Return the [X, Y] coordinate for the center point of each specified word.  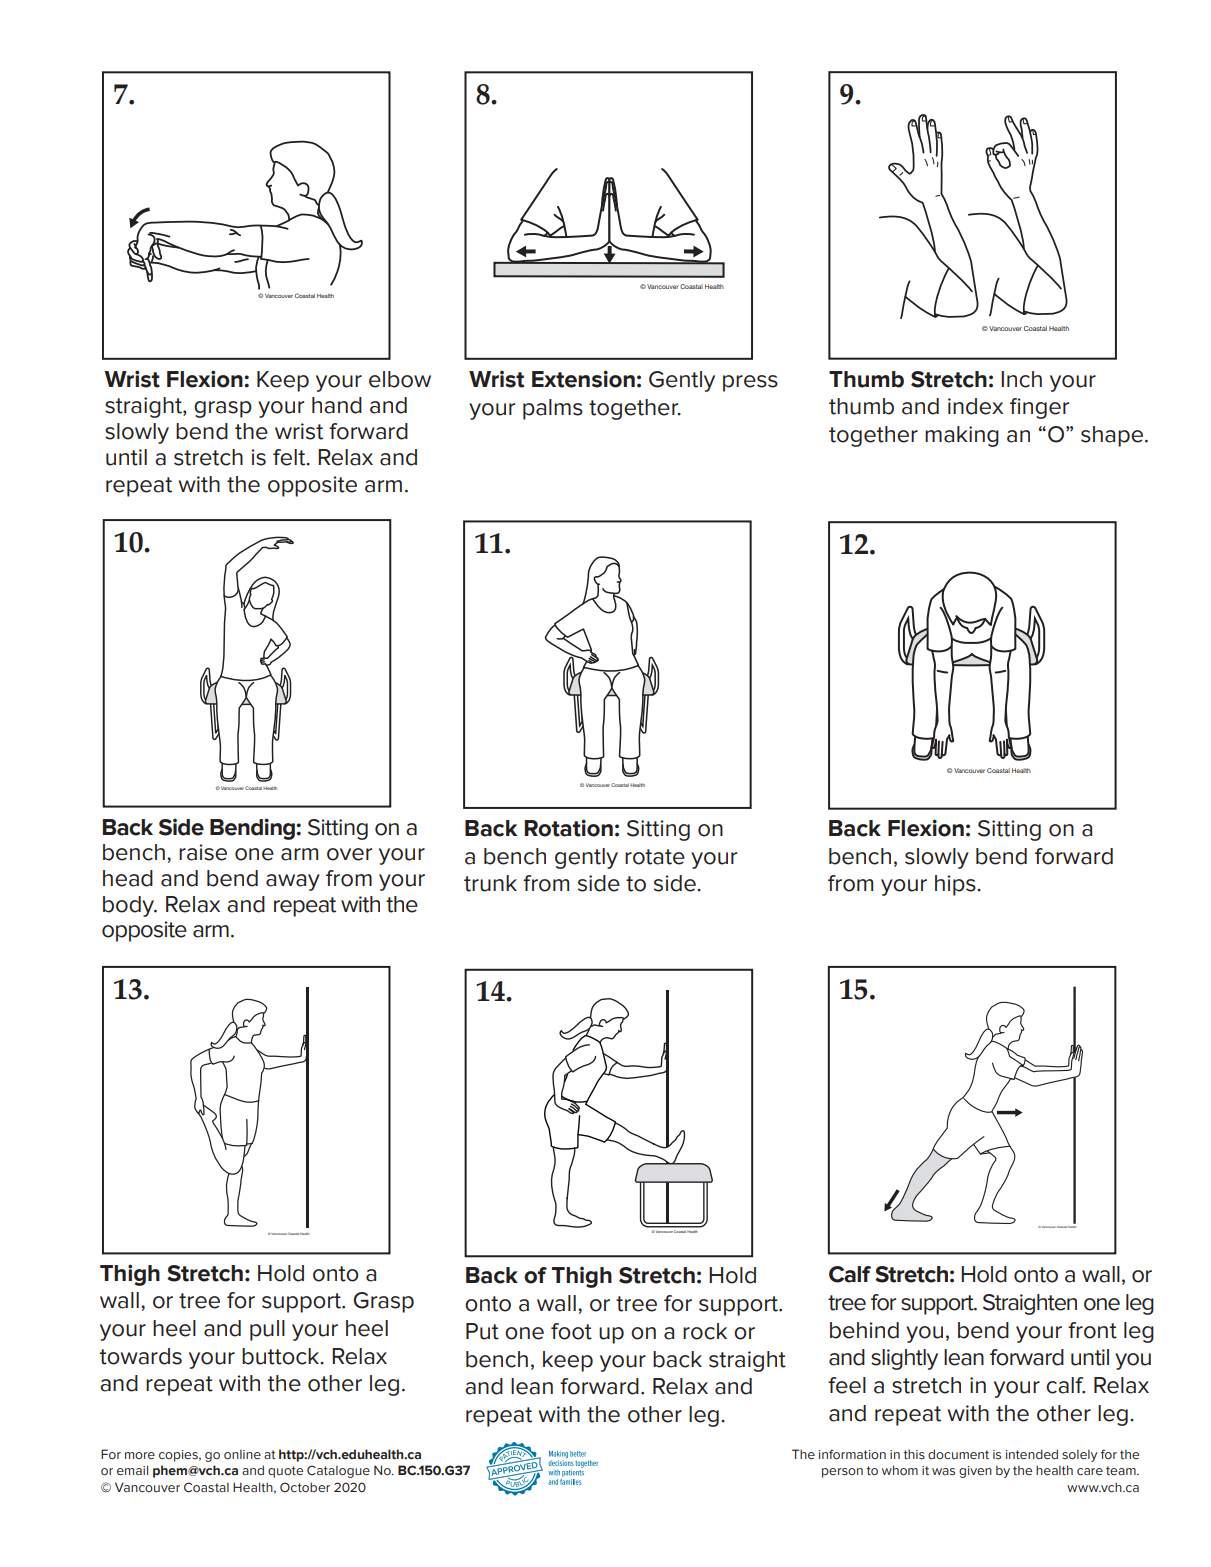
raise [203, 852]
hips [956, 885]
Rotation [569, 828]
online [242, 1454]
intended [1032, 1454]
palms [553, 409]
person [842, 1473]
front [1092, 1330]
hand [337, 405]
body [130, 906]
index [975, 406]
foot [571, 1331]
